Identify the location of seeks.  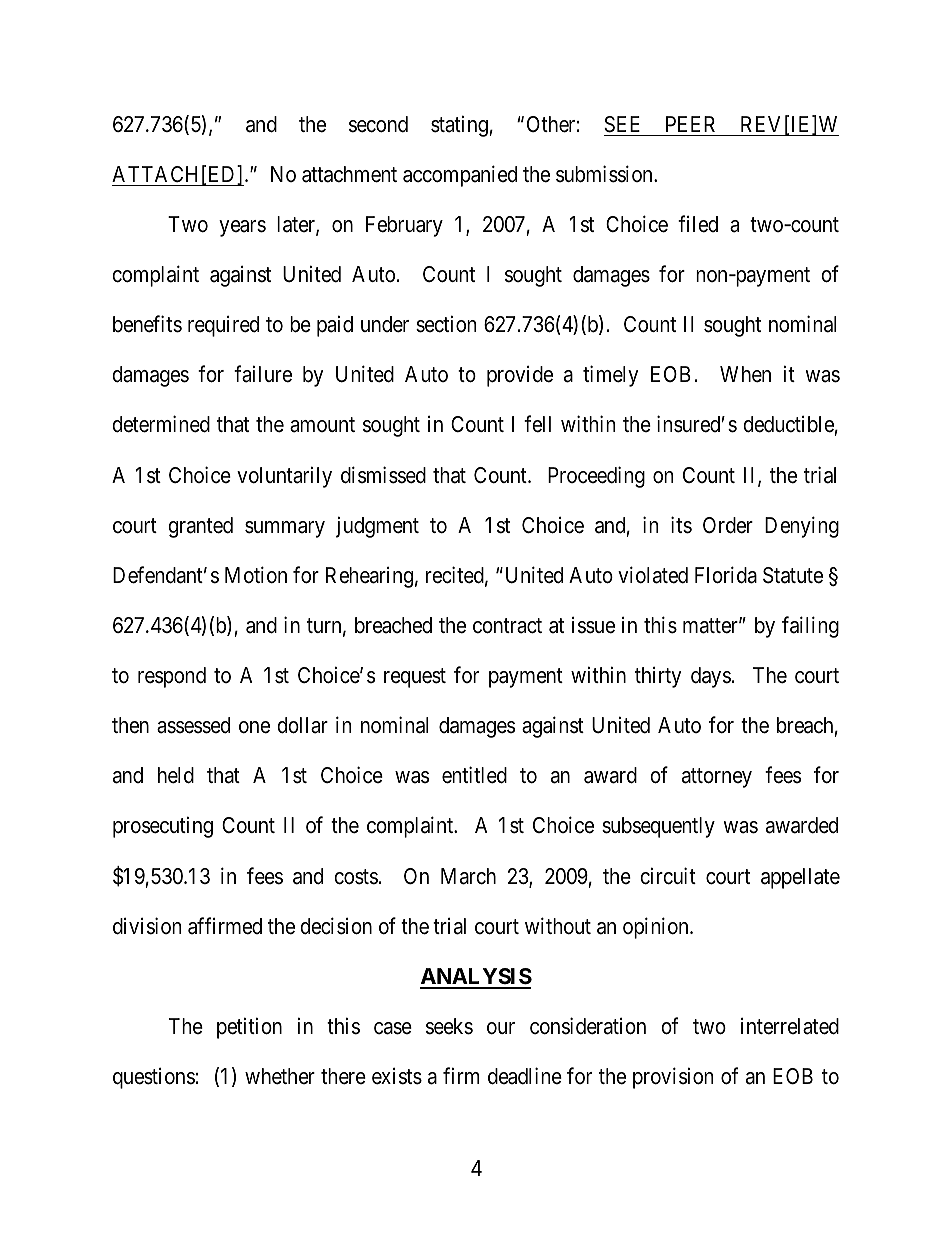
(449, 1026).
